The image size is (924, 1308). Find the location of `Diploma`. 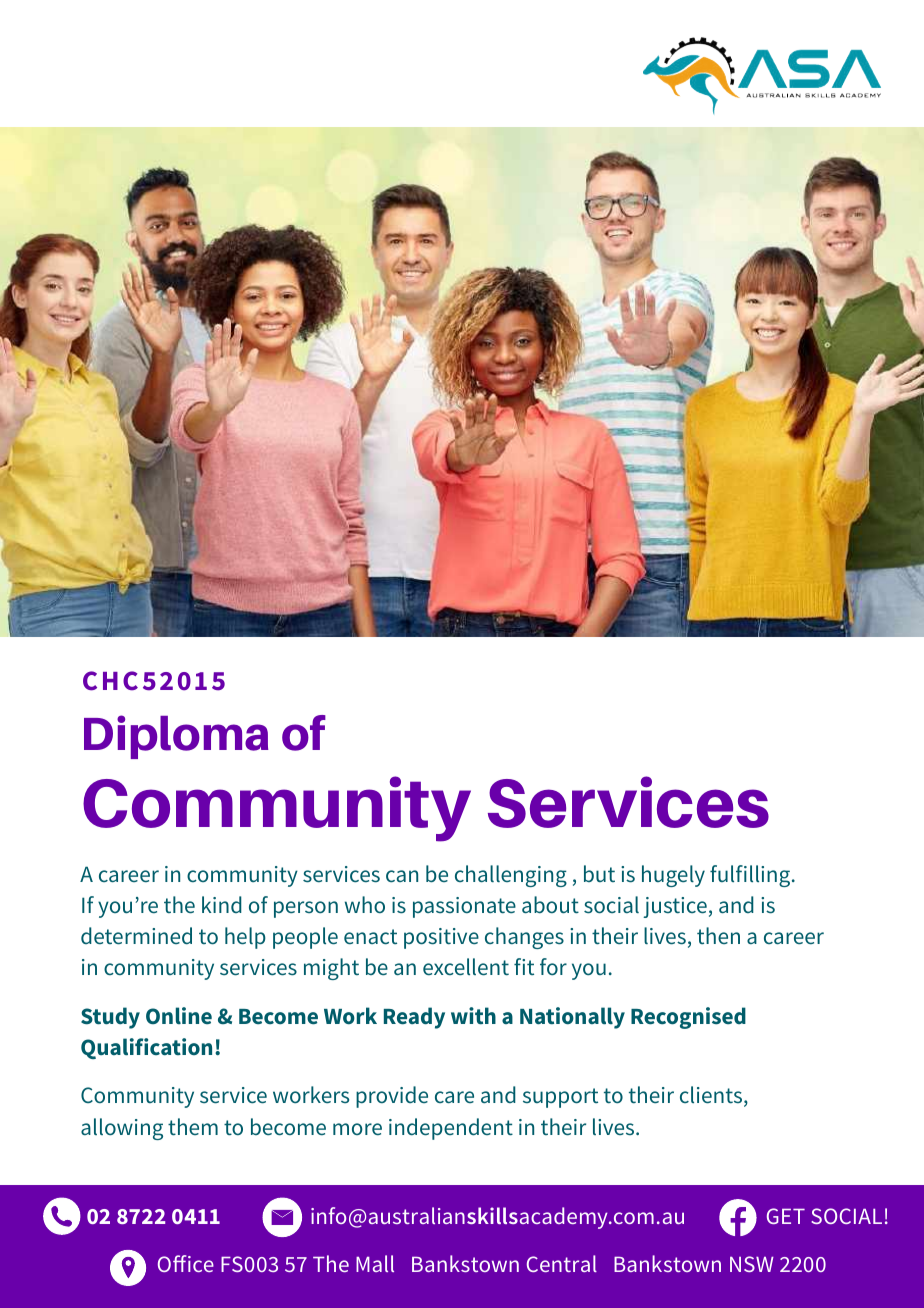

Diploma is located at coordinates (176, 737).
